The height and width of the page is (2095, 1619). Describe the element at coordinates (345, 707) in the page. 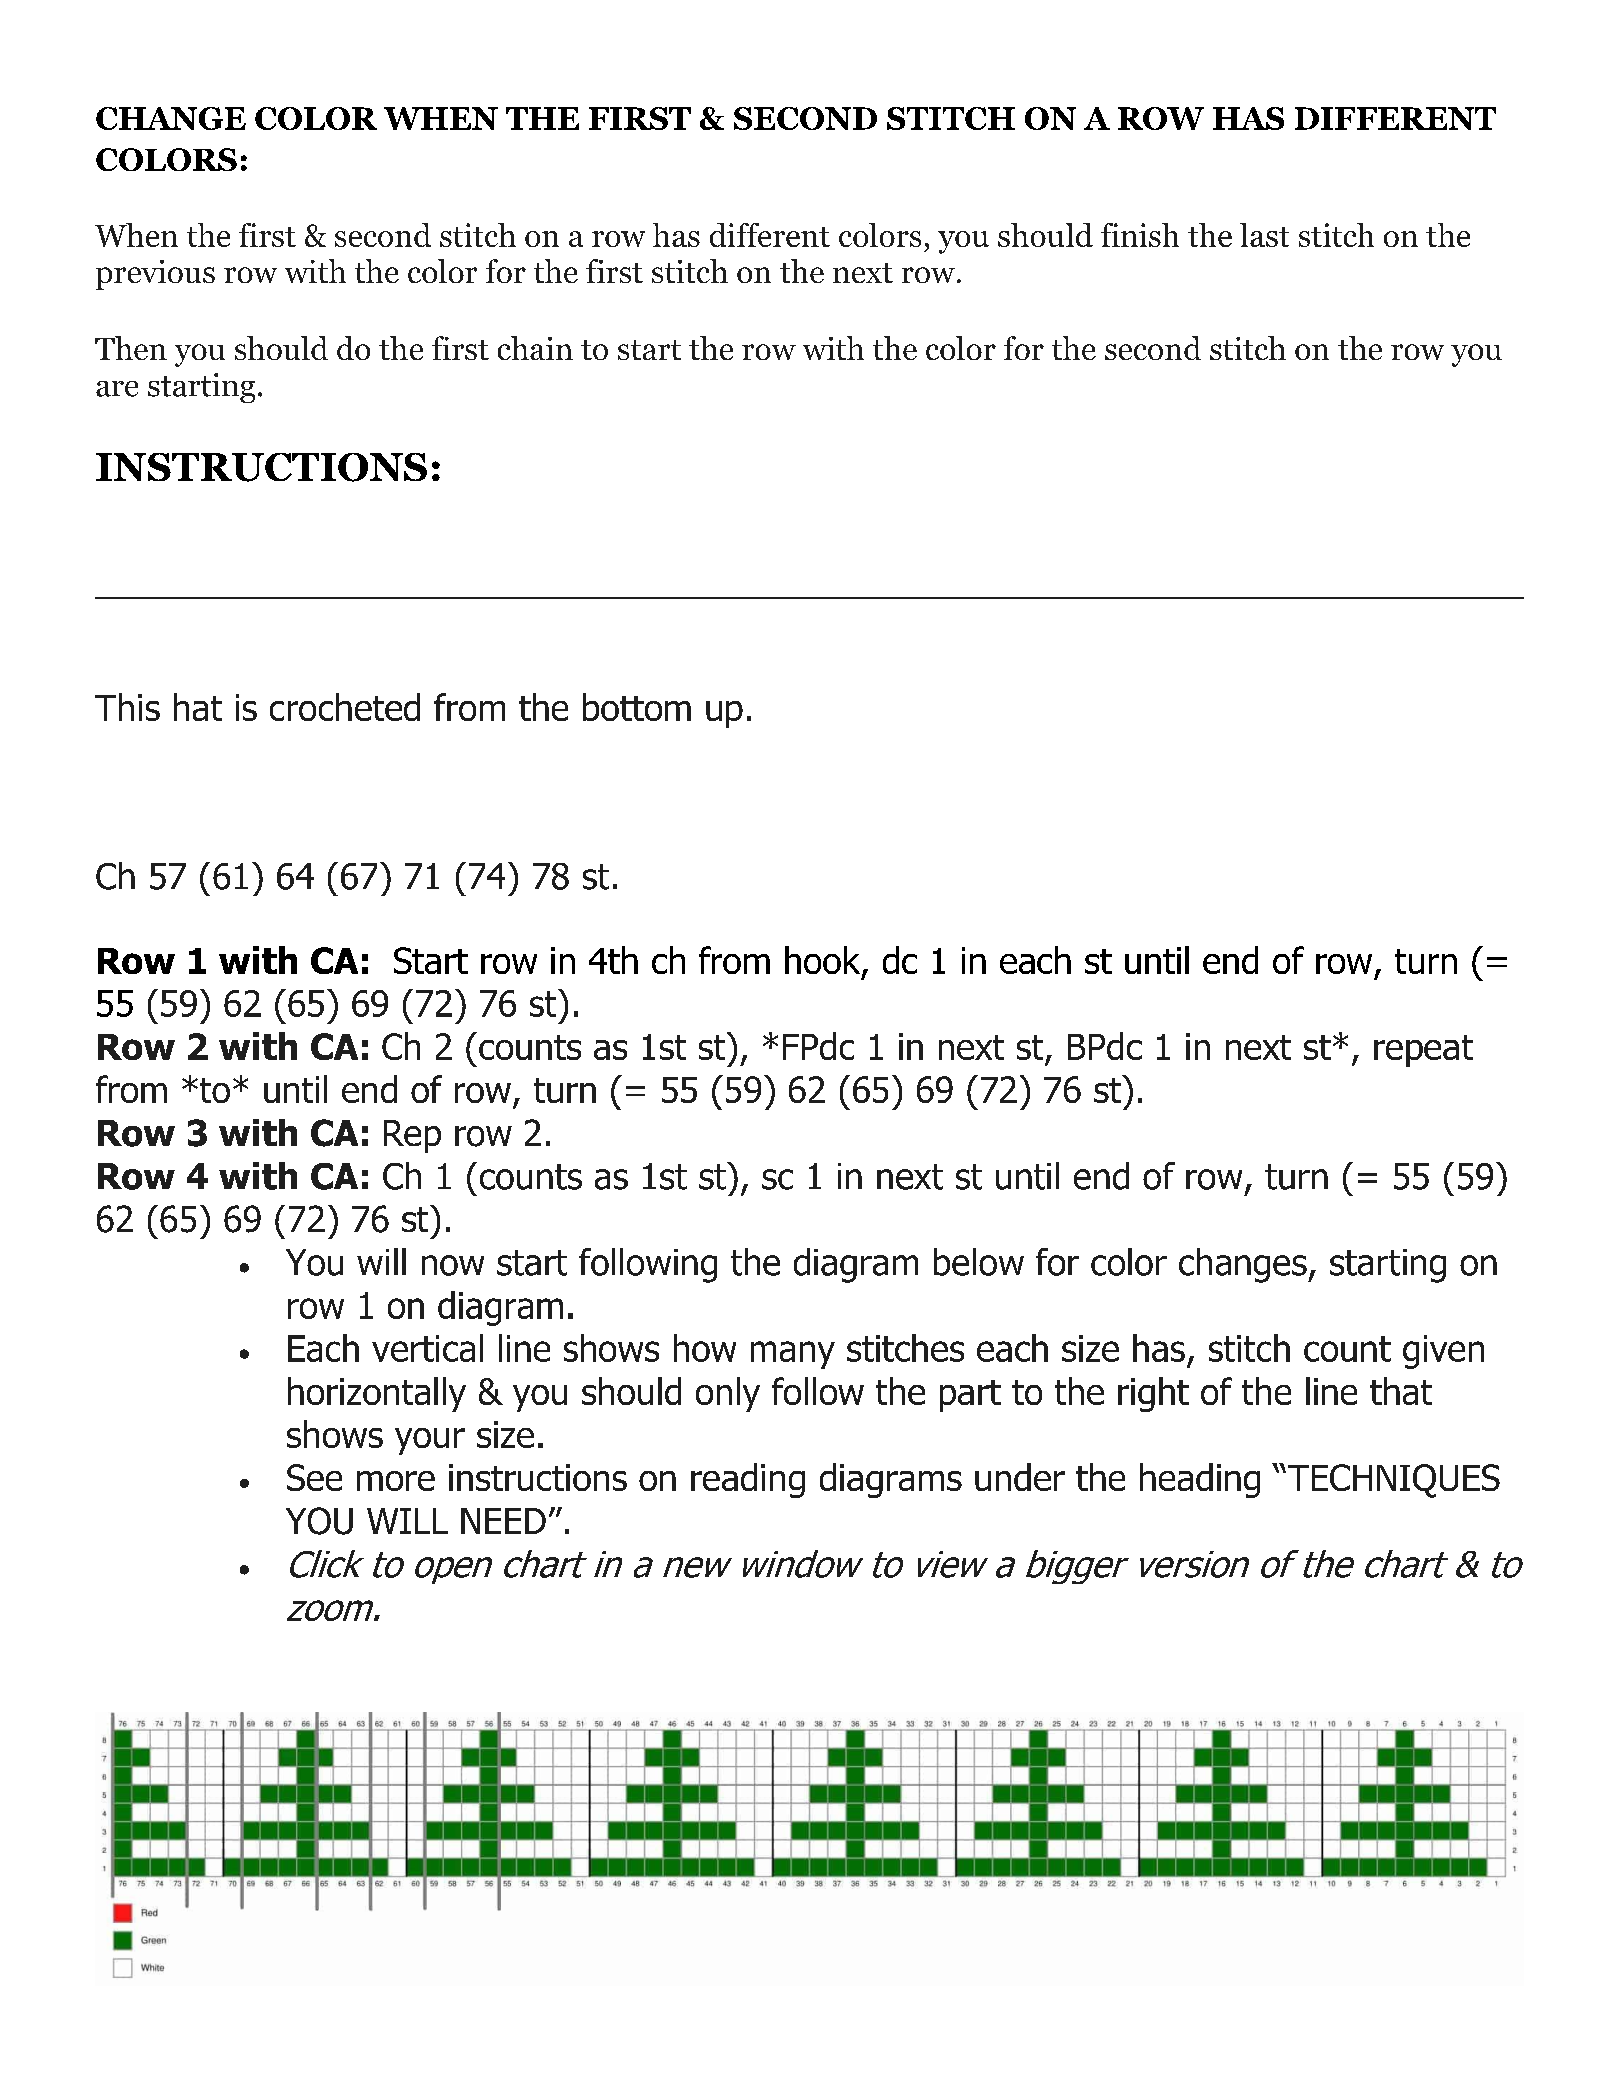

I see `crocheted` at that location.
